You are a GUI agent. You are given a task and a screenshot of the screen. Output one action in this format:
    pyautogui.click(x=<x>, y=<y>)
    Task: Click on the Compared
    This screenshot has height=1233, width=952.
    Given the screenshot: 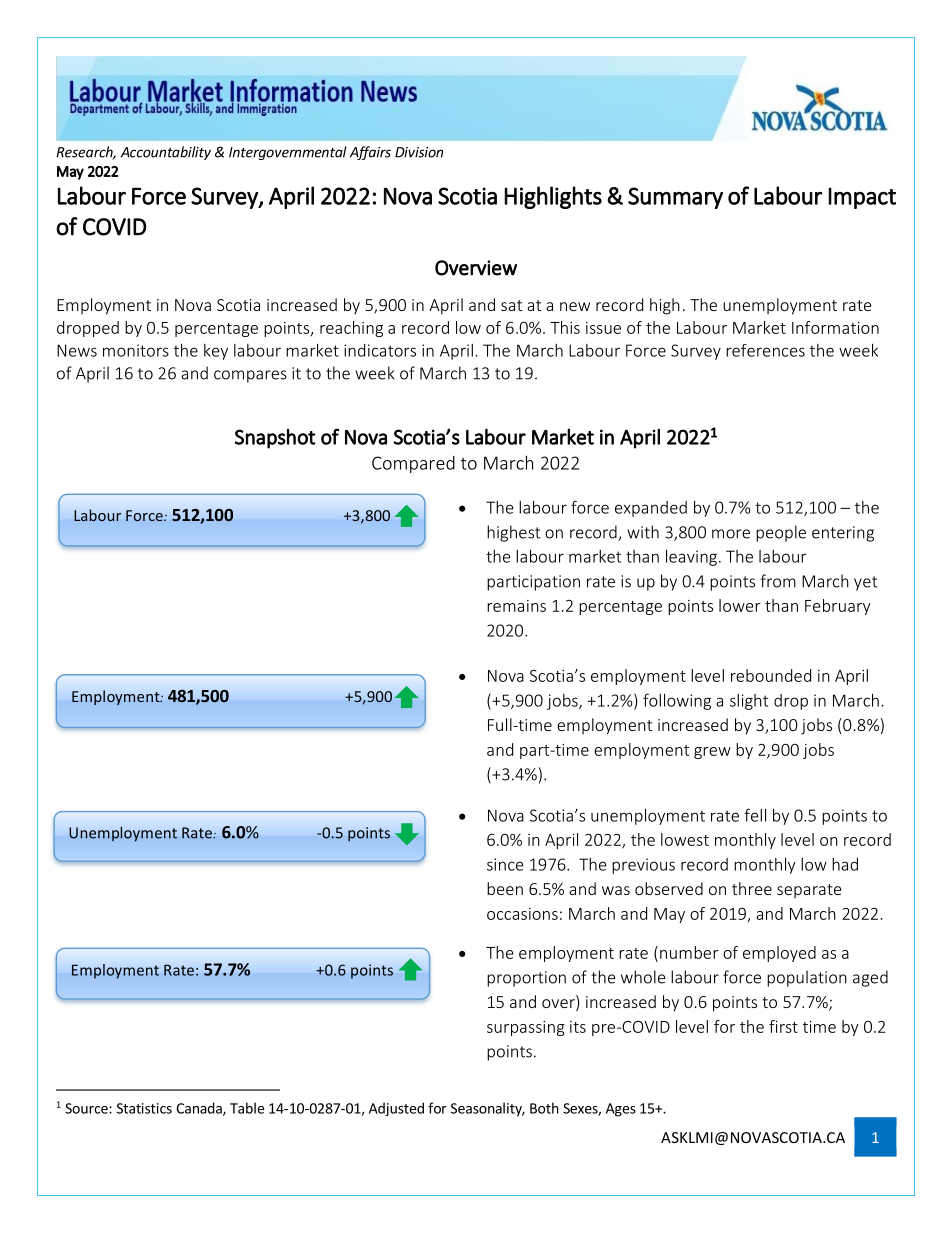 What is the action you would take?
    pyautogui.click(x=413, y=464)
